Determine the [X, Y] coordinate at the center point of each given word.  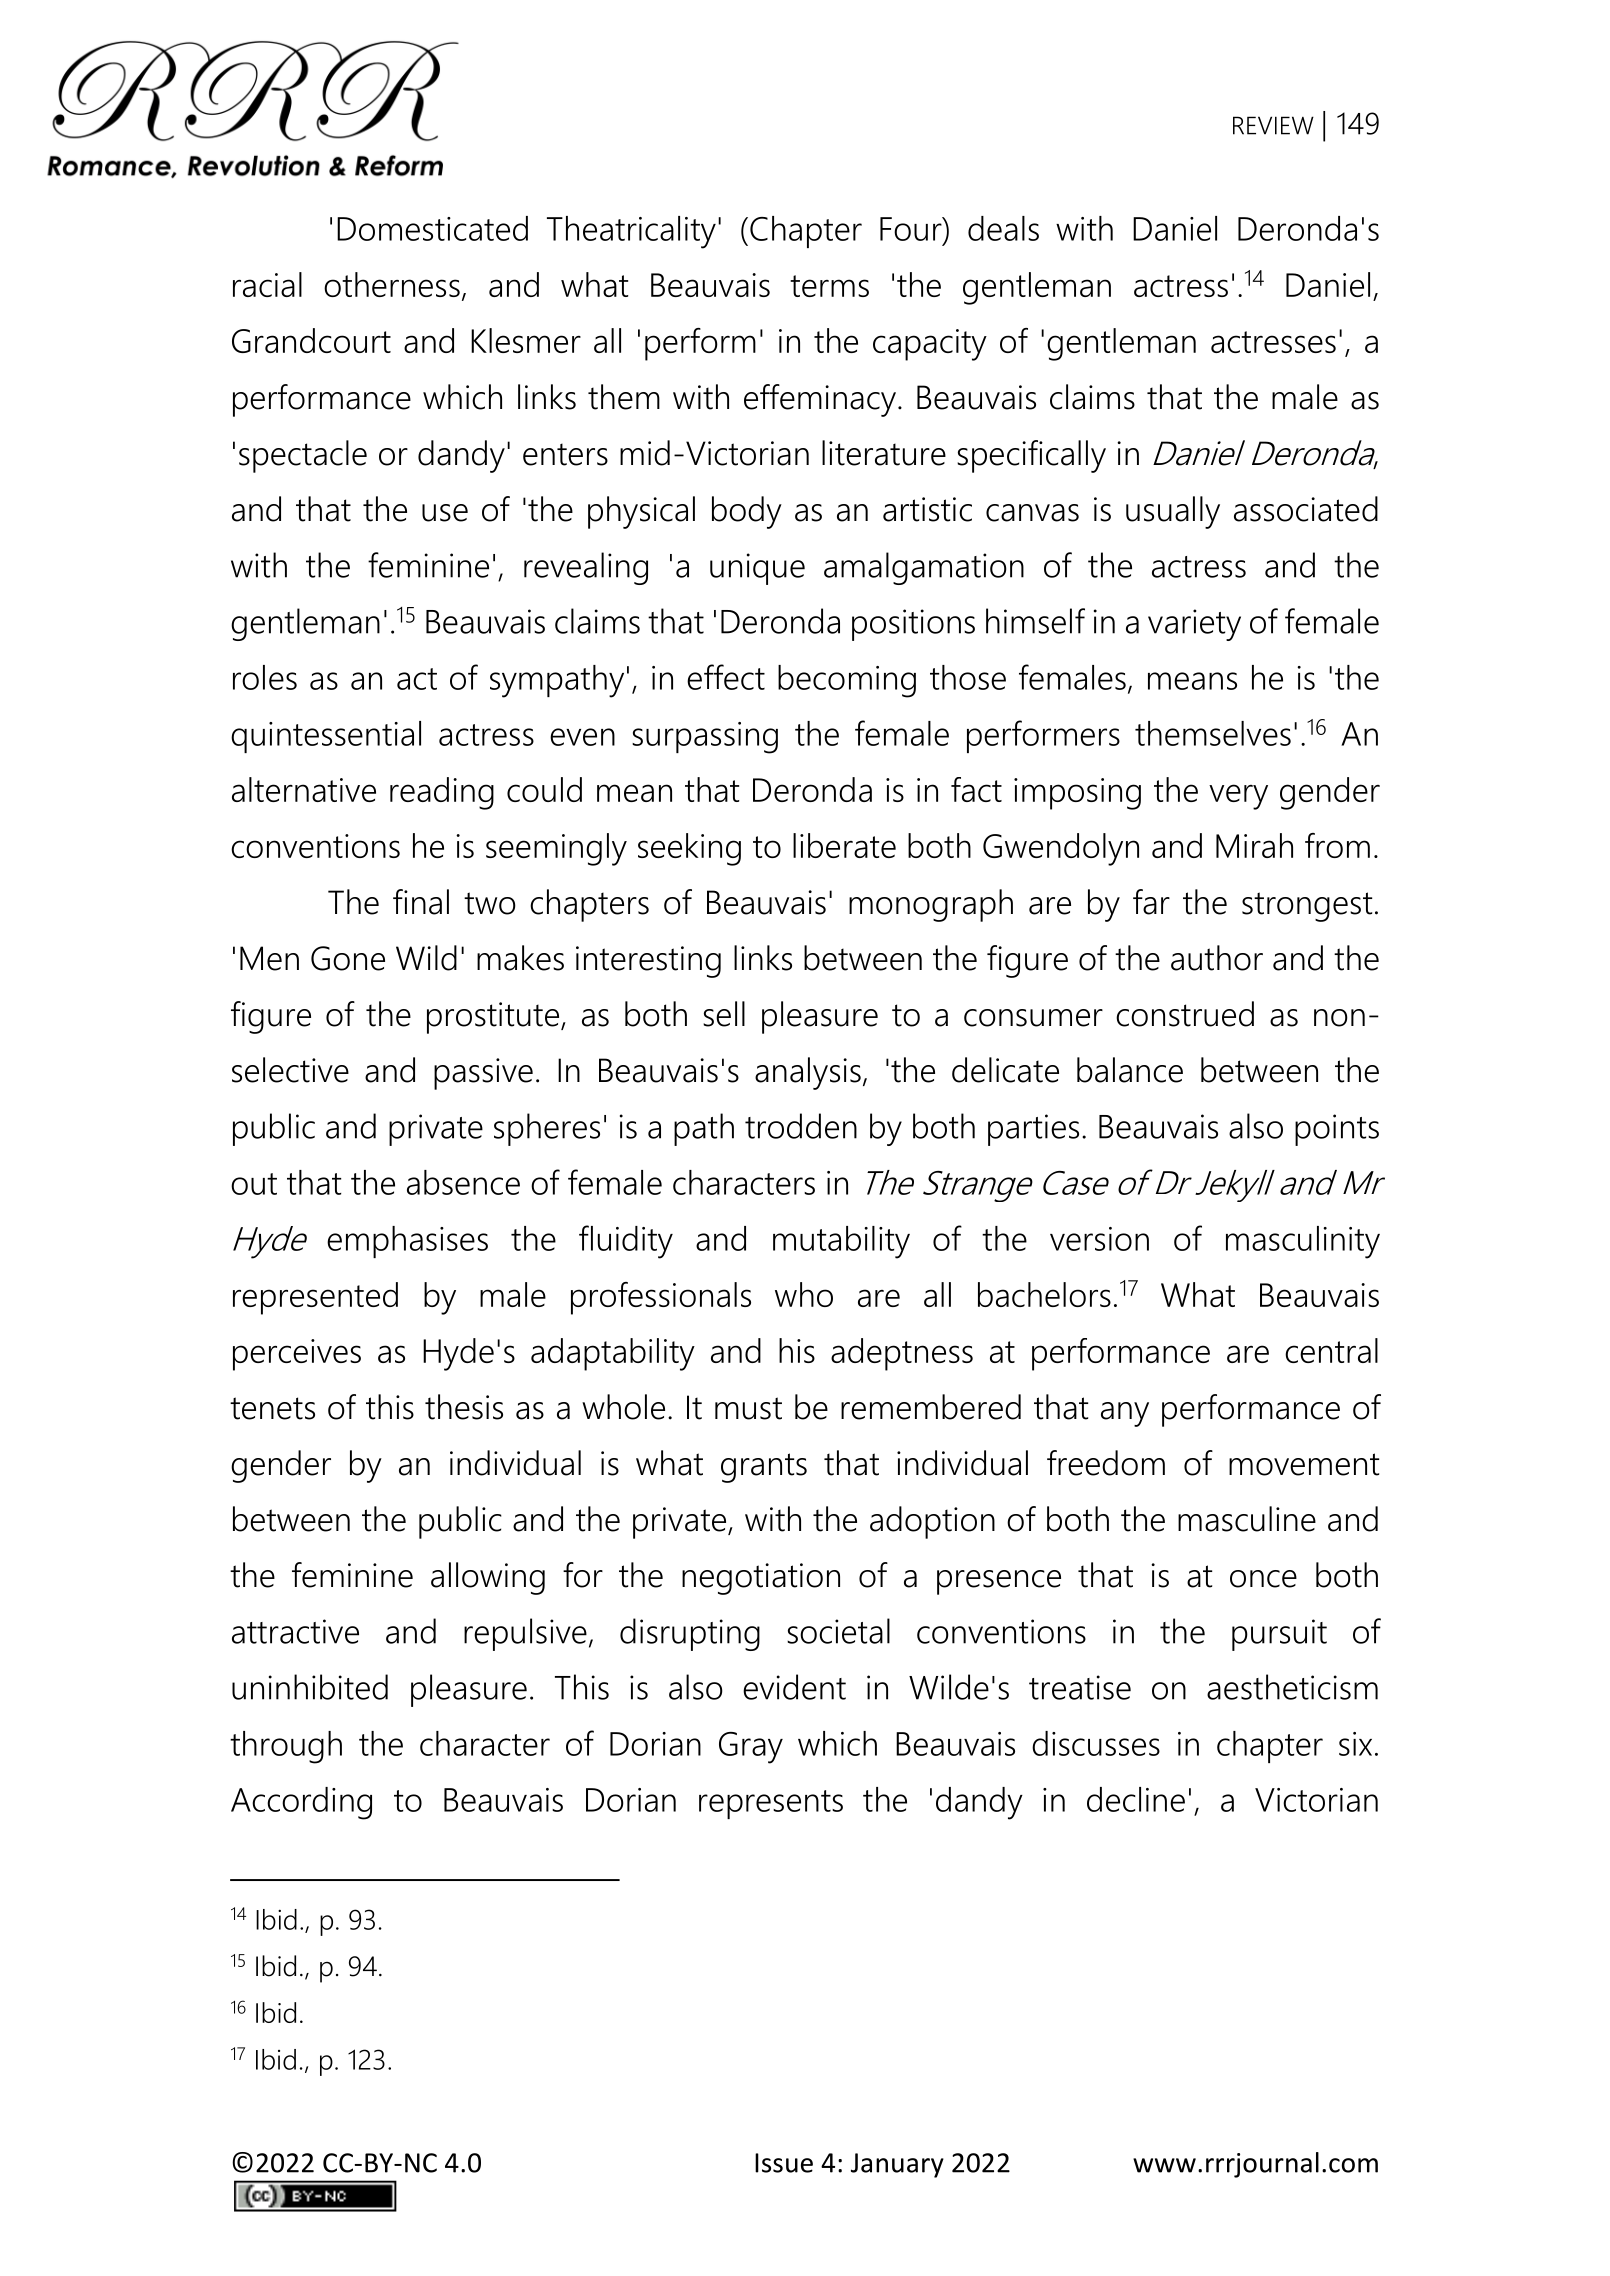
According [301, 1803]
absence [463, 1182]
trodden [801, 1126]
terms [829, 286]
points [1337, 1130]
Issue [784, 2163]
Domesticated [432, 228]
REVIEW [1273, 125]
